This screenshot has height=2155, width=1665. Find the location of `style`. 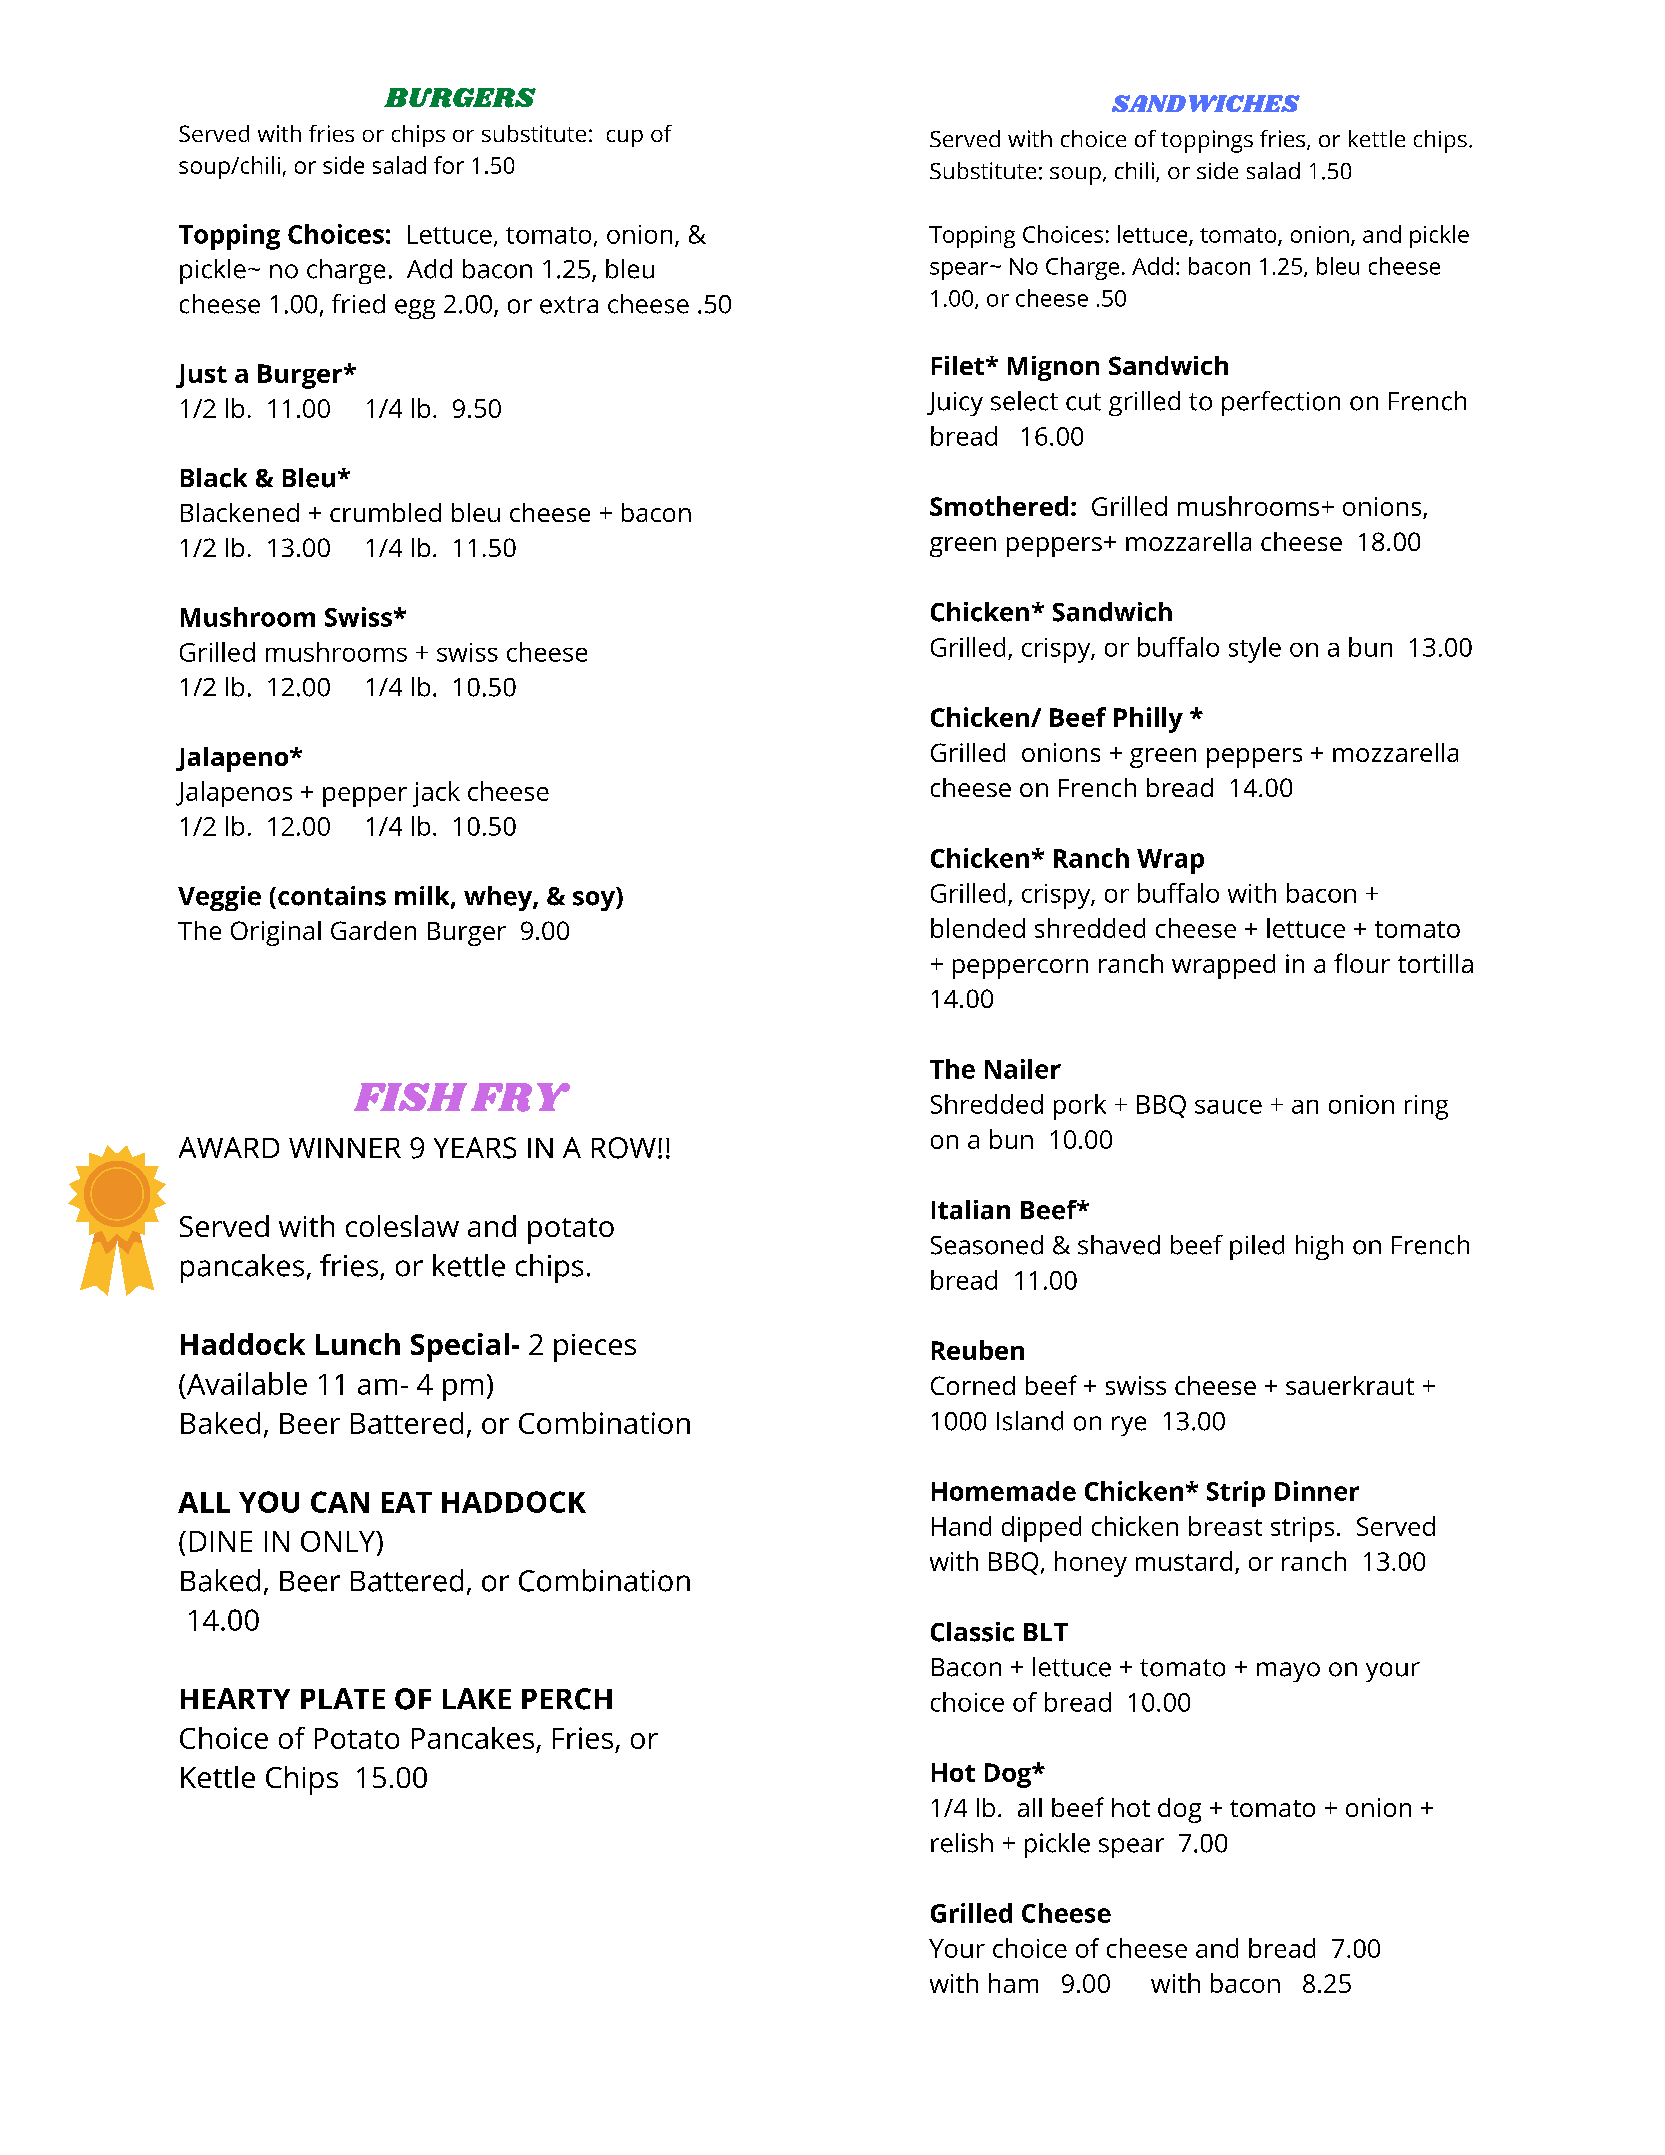

style is located at coordinates (1255, 650).
